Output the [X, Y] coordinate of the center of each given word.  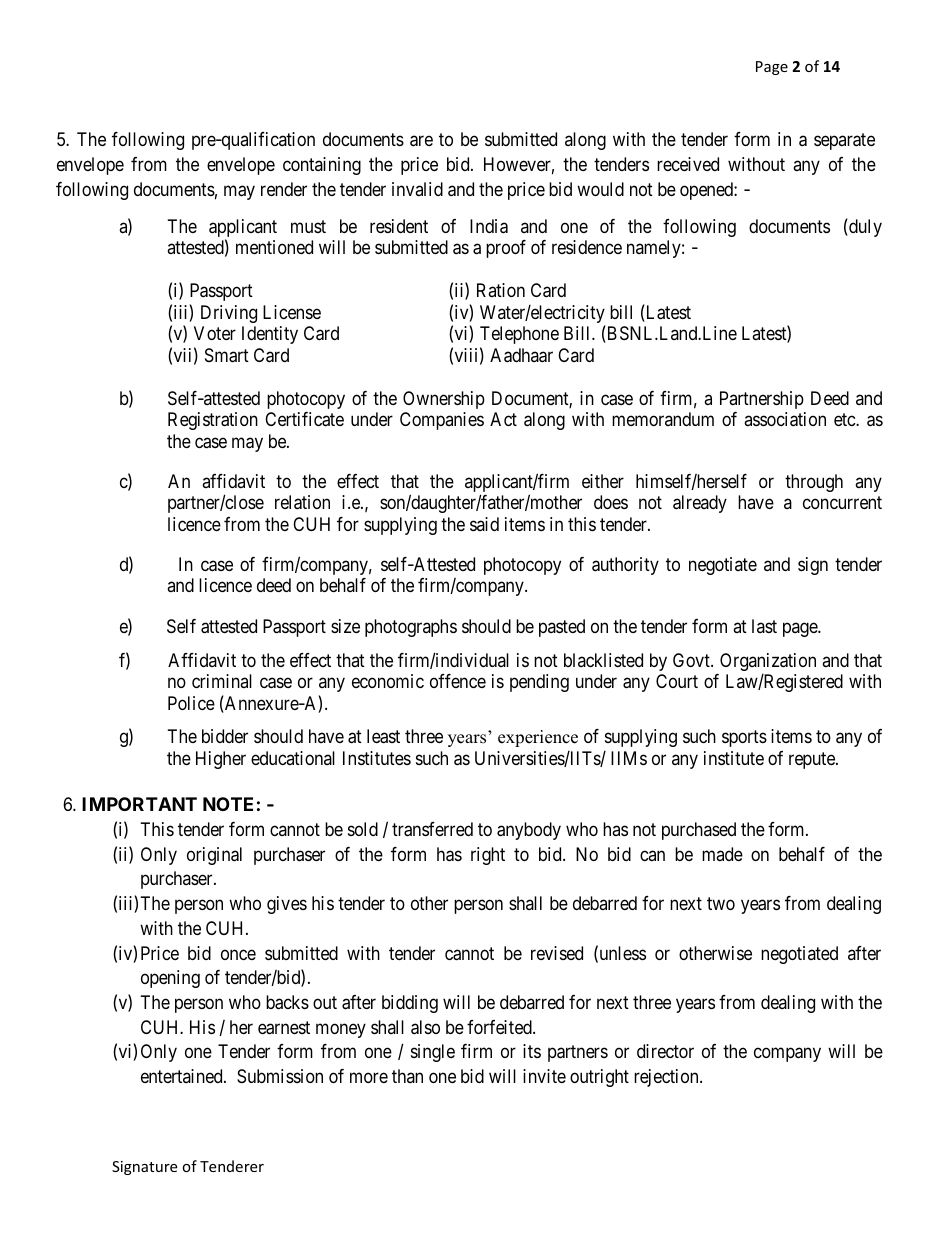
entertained [183, 1076]
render [284, 189]
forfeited [500, 1027]
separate [844, 142]
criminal [222, 681]
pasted [562, 628]
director [665, 1051]
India [489, 226]
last [764, 626]
